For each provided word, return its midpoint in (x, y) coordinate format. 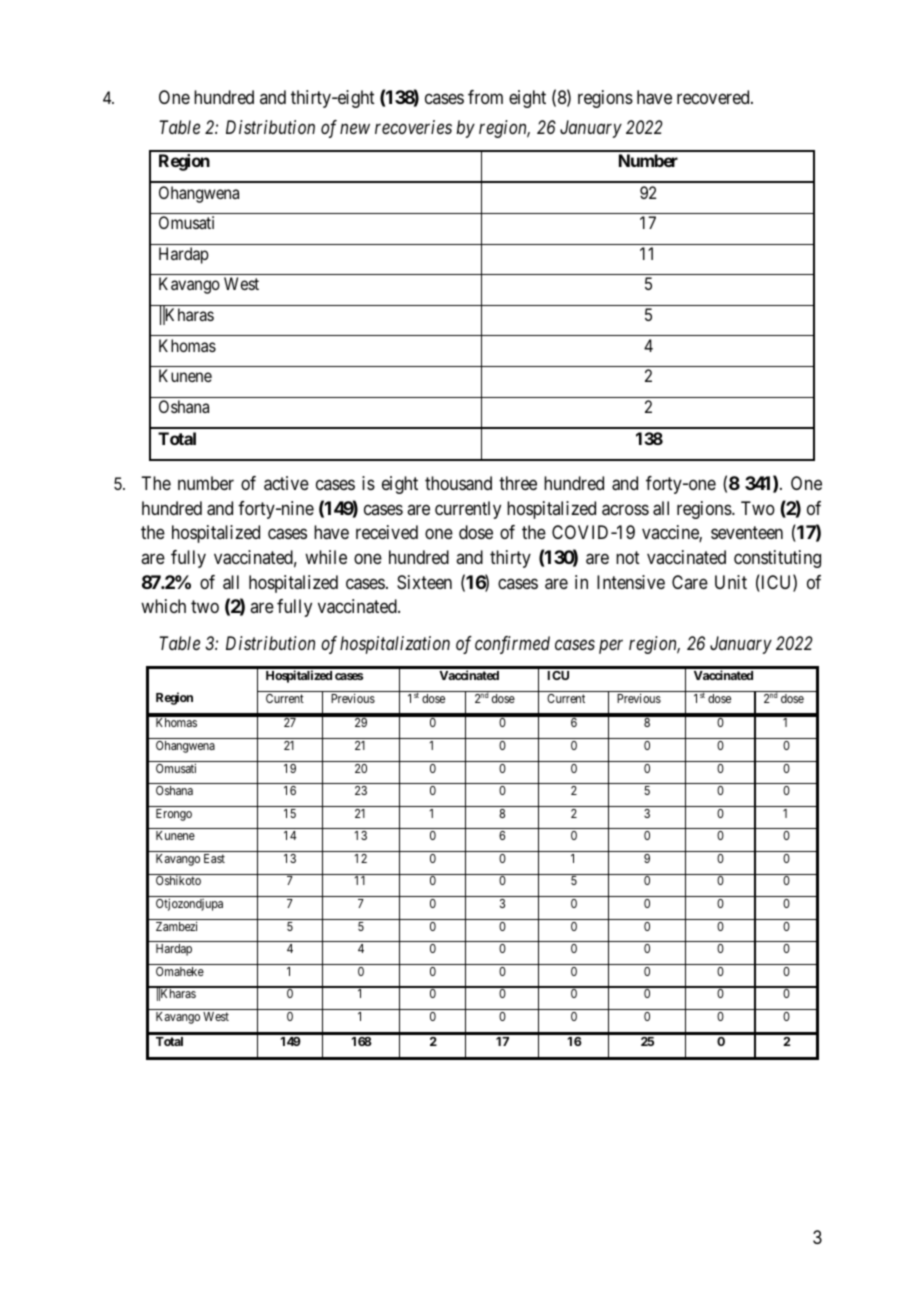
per (611, 647)
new (355, 129)
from (485, 97)
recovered (714, 97)
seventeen (747, 532)
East (214, 858)
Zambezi (176, 926)
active (286, 483)
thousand (458, 483)
